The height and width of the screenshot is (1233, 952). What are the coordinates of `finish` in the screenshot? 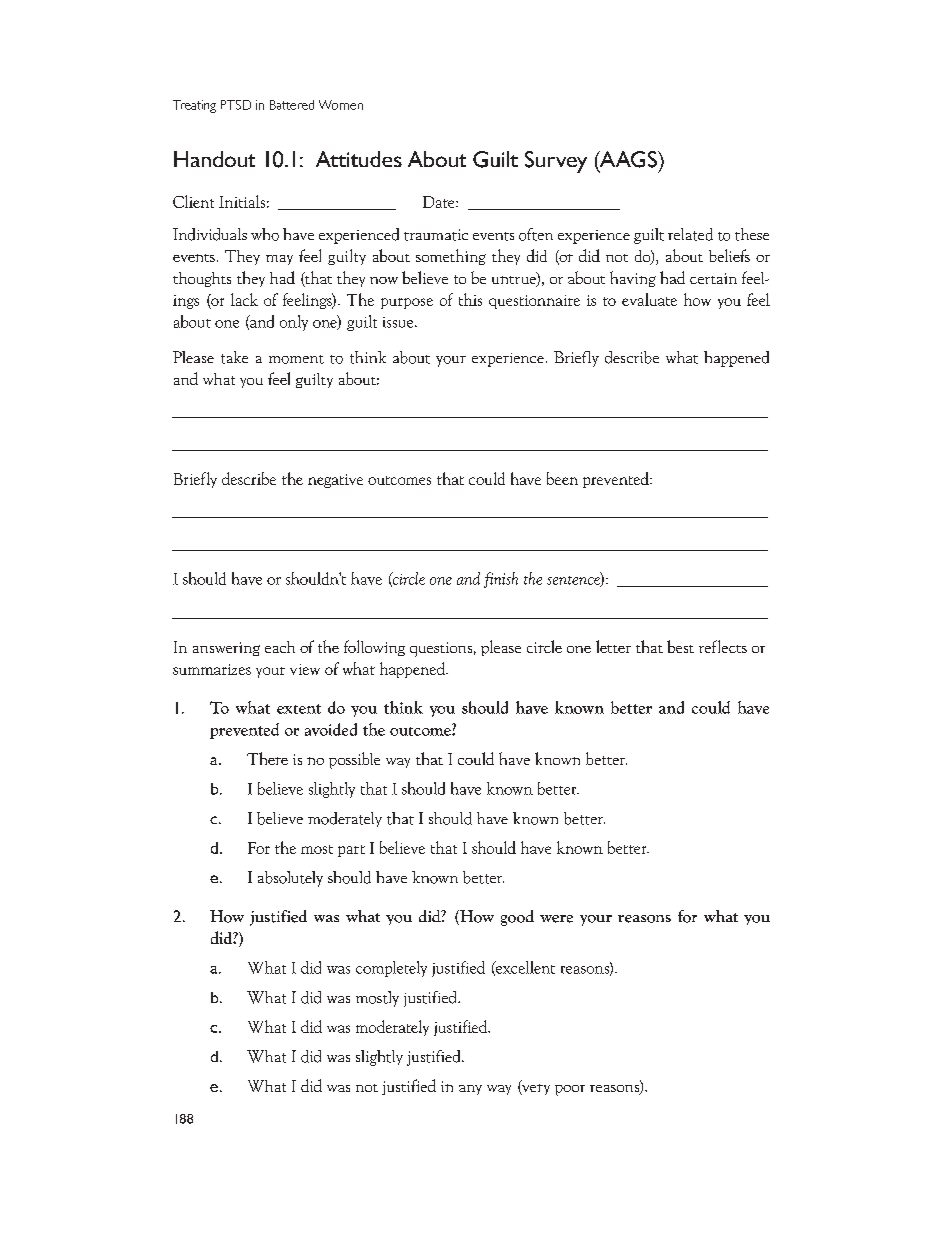 It's located at (501, 580).
